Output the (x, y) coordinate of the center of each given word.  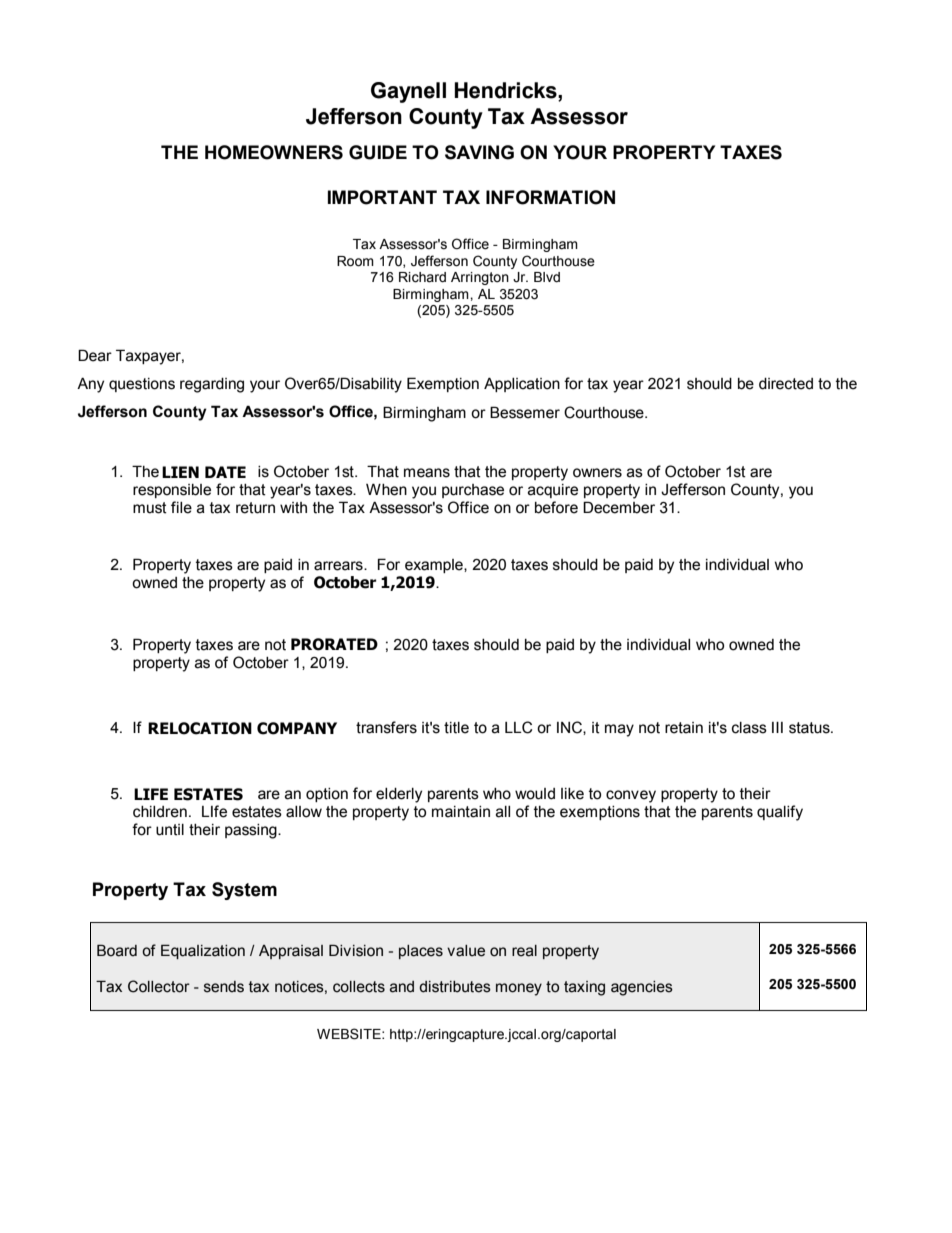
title (456, 728)
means (427, 473)
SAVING (479, 152)
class (749, 728)
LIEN (180, 472)
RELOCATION (200, 728)
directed (786, 384)
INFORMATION (550, 197)
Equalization (203, 951)
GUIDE (378, 152)
